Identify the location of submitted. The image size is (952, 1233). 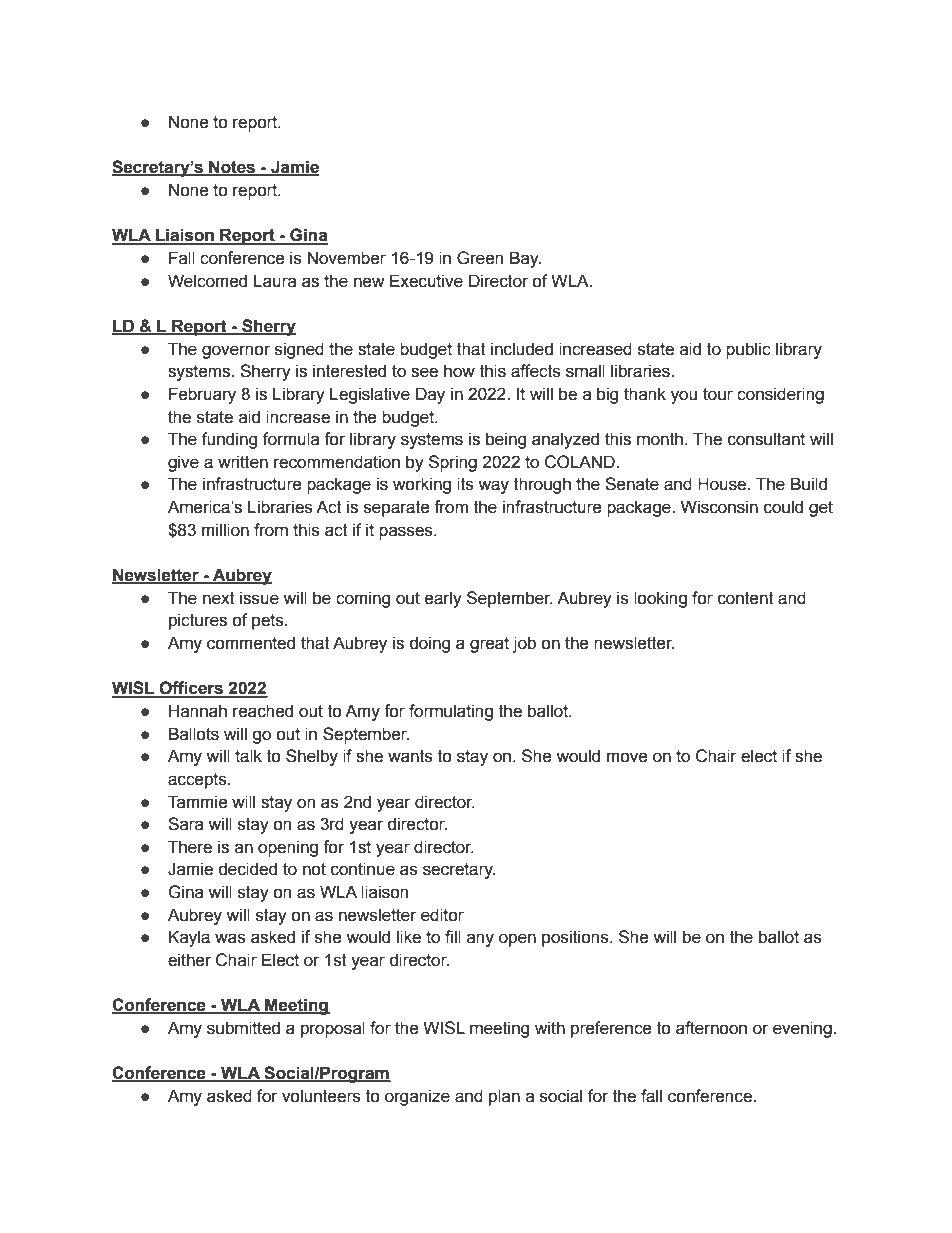
(243, 1028).
